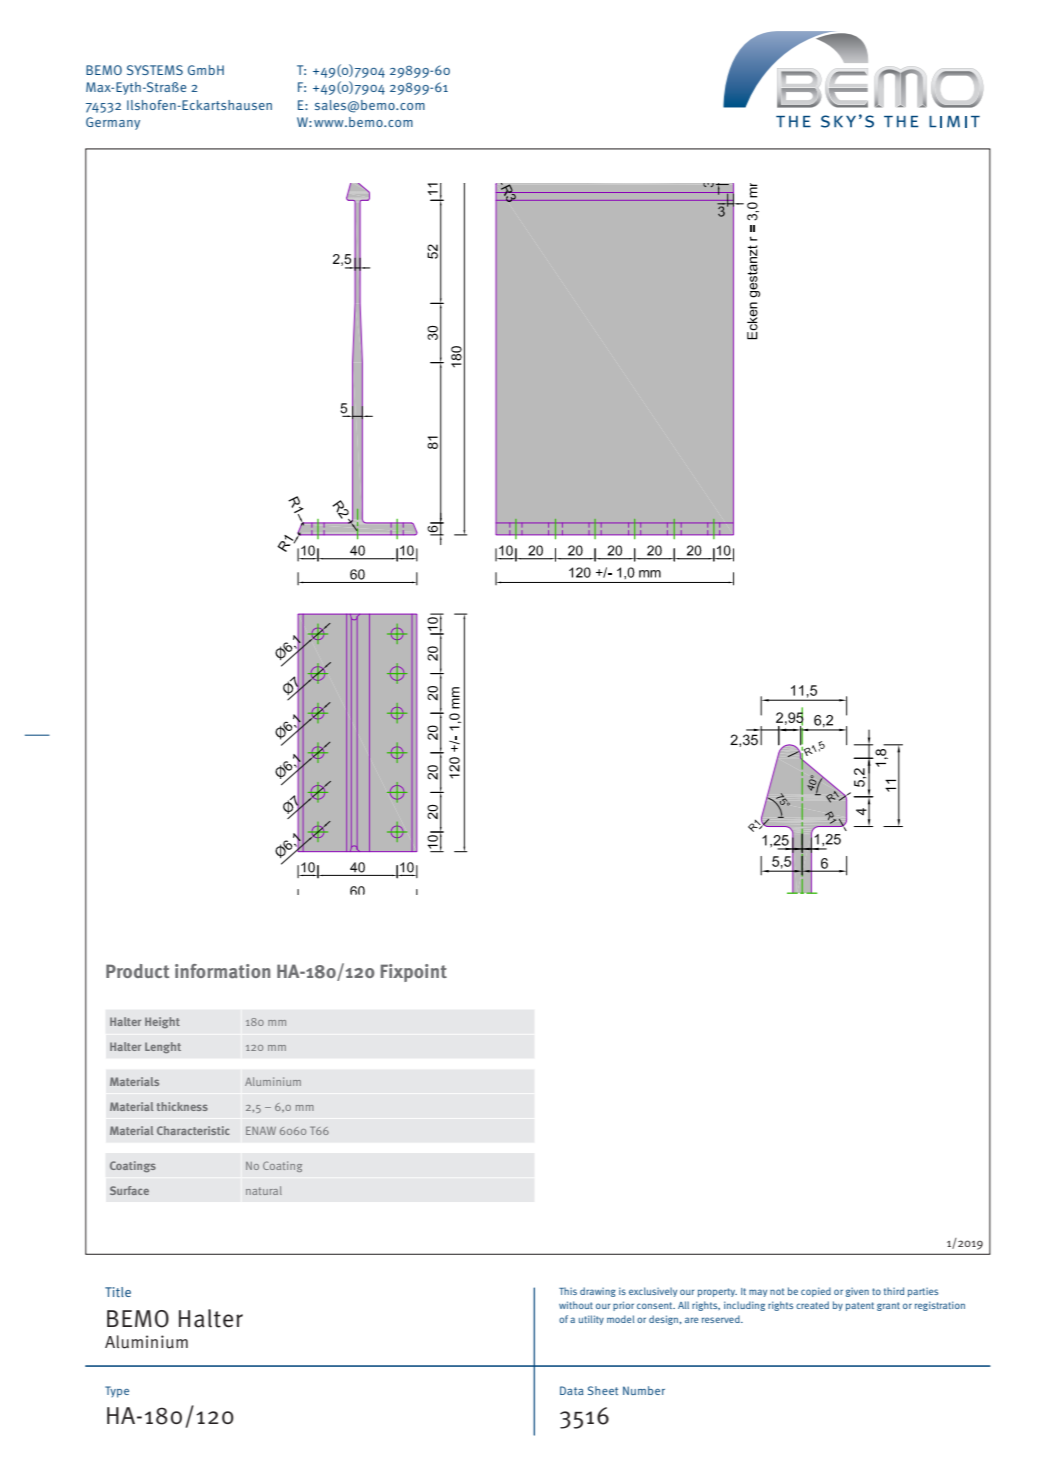  I want to click on Germany, so click(113, 123).
